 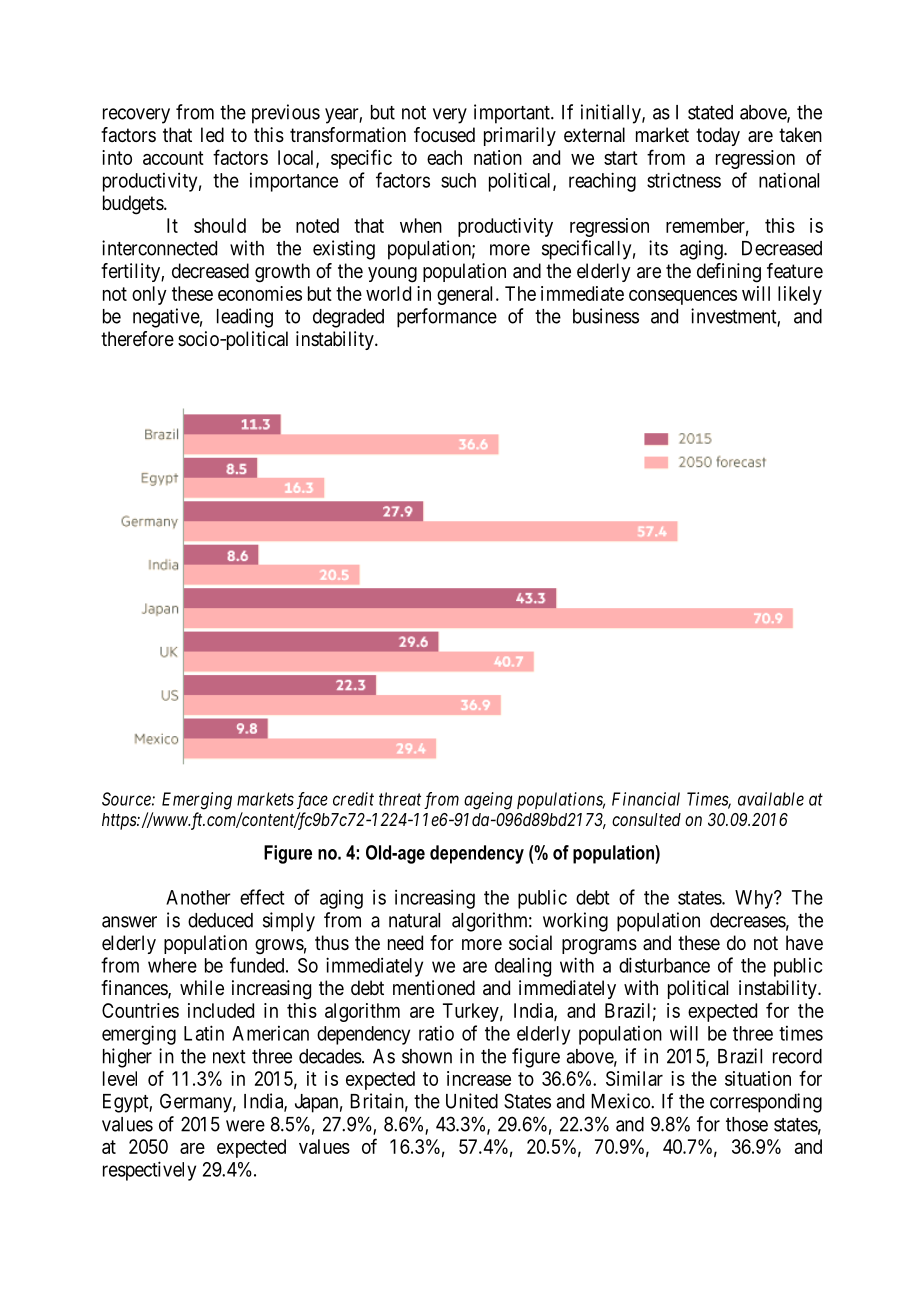 What do you see at coordinates (137, 339) in the image?
I see `therefore` at bounding box center [137, 339].
